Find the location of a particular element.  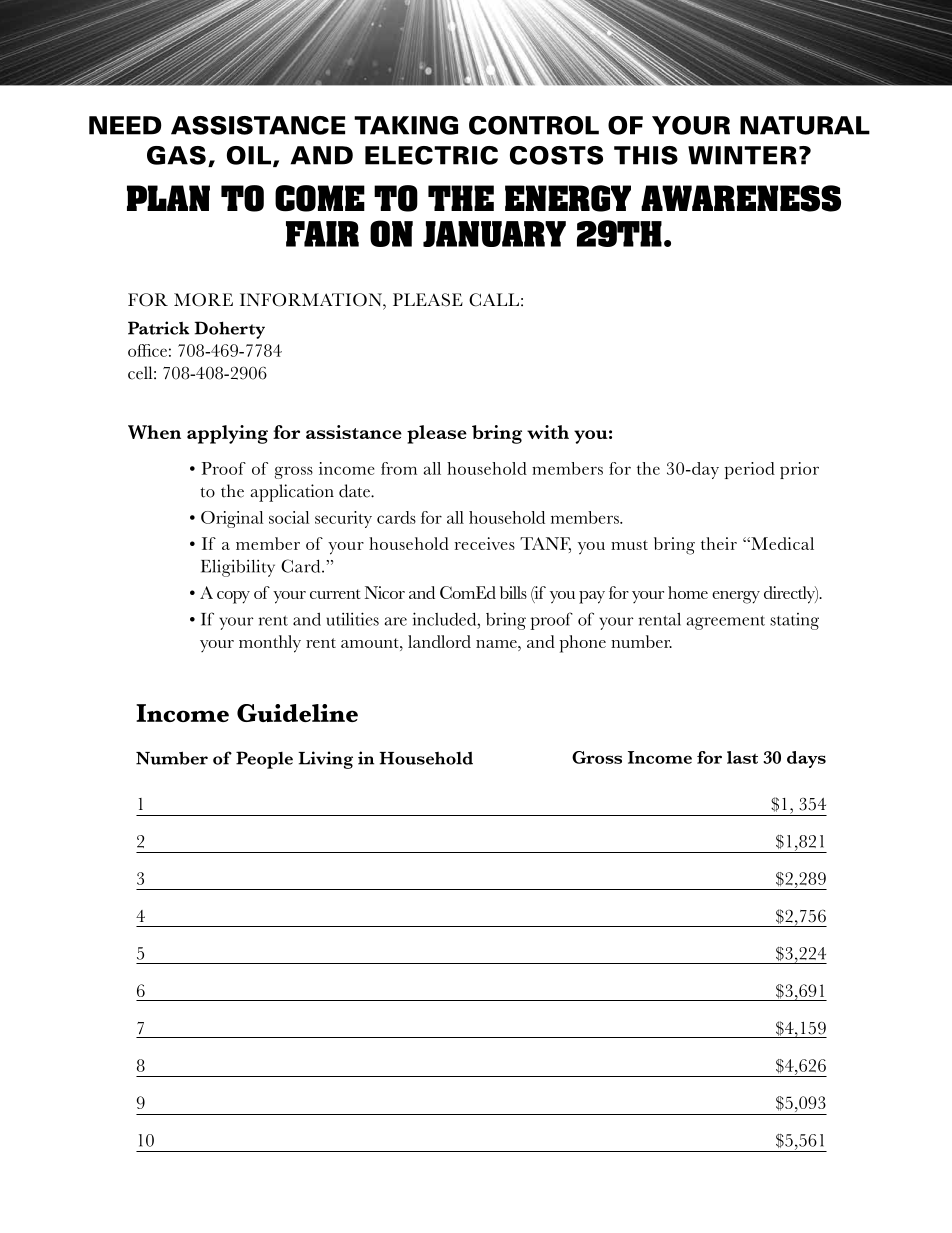

GAS is located at coordinates (176, 155).
